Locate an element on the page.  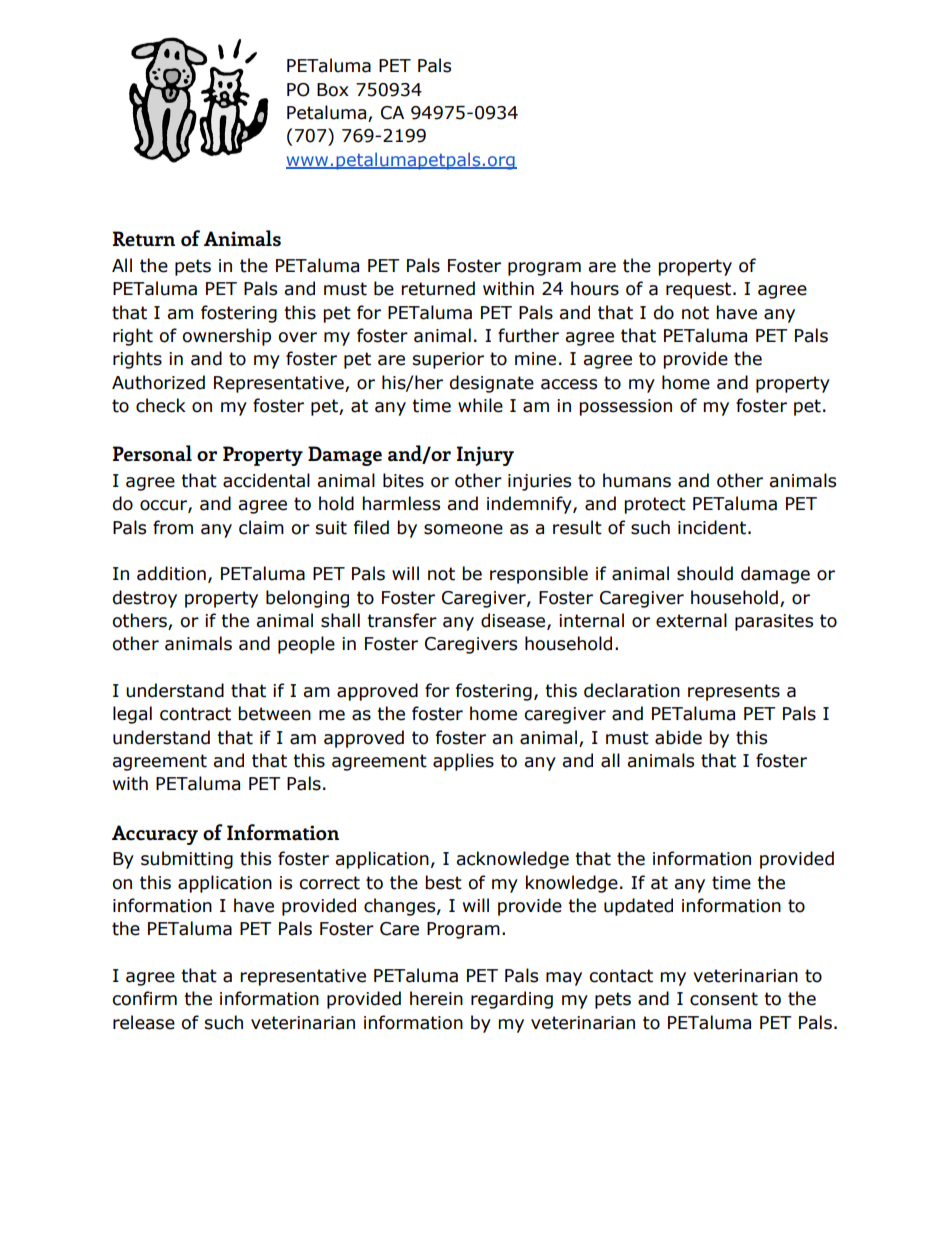
Box is located at coordinates (333, 90).
